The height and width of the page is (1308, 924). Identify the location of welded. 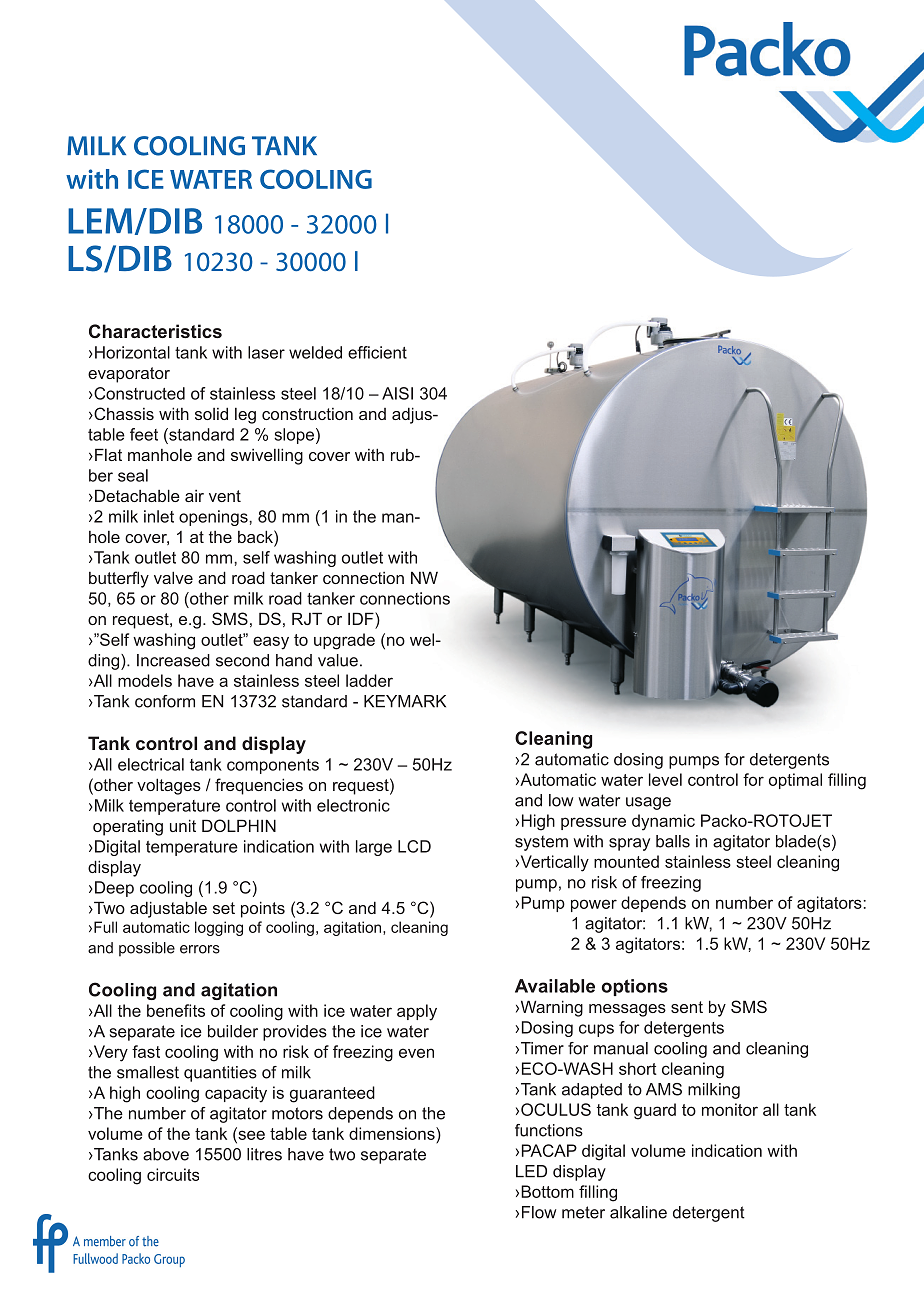
(315, 352).
